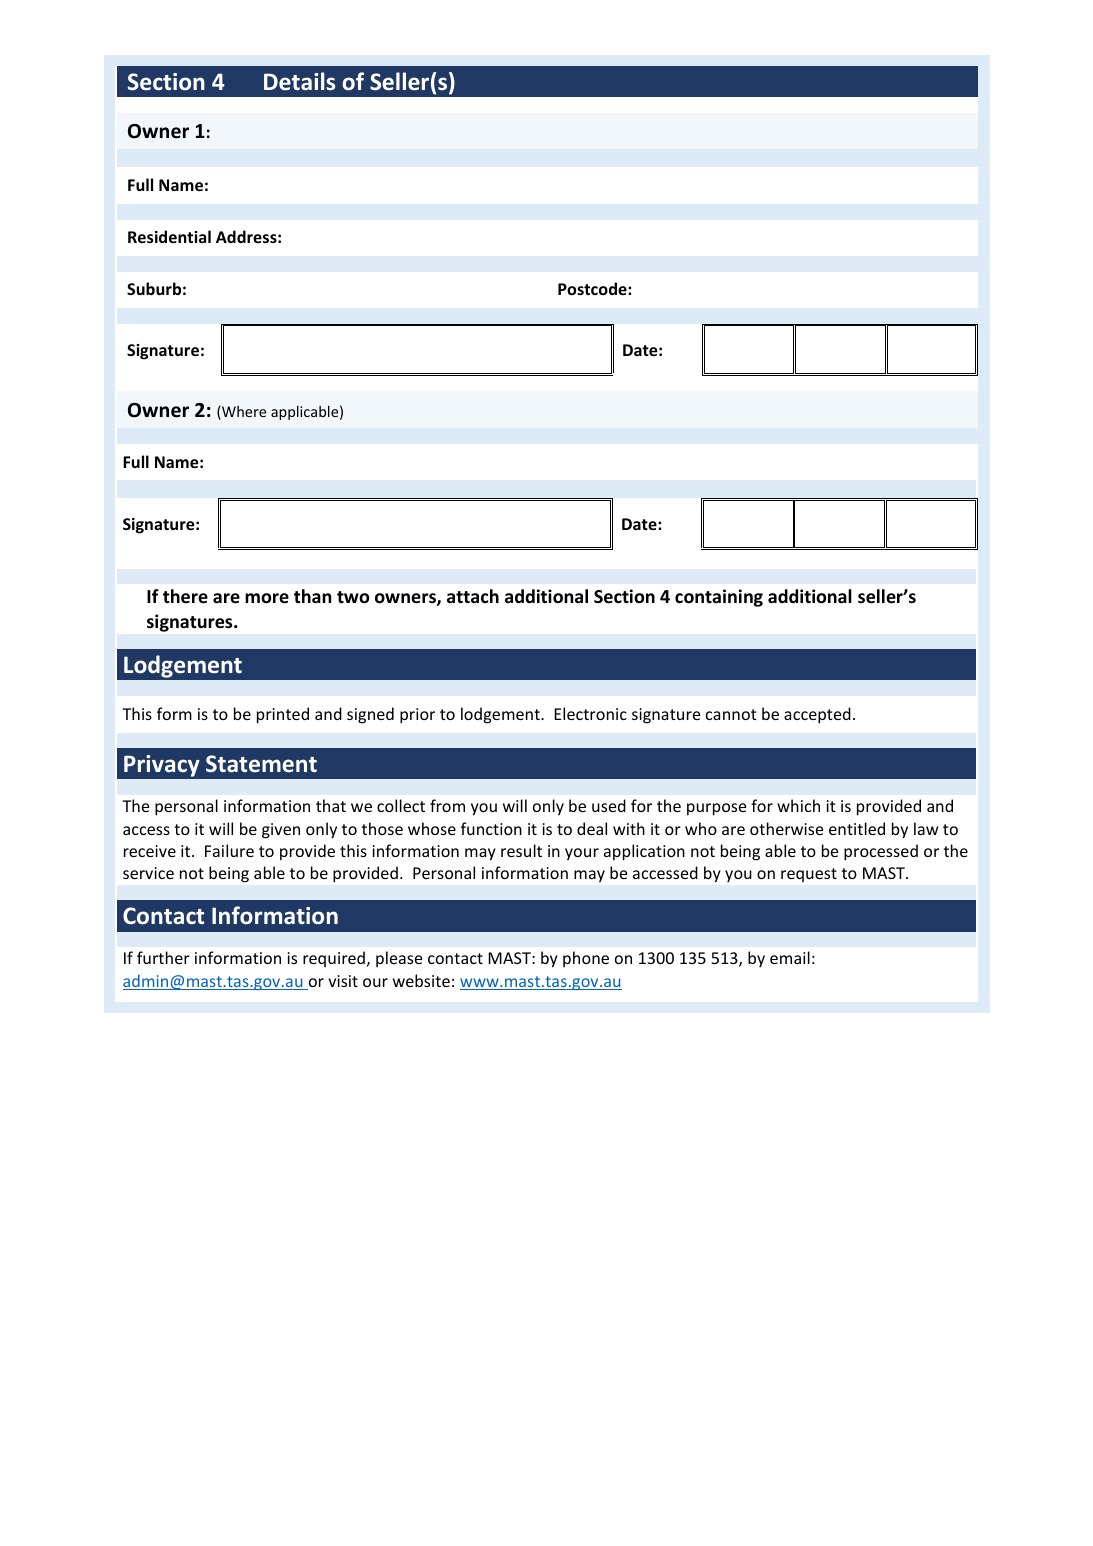 The height and width of the image is (1546, 1093). Describe the element at coordinates (817, 715) in the image. I see `accepted` at that location.
